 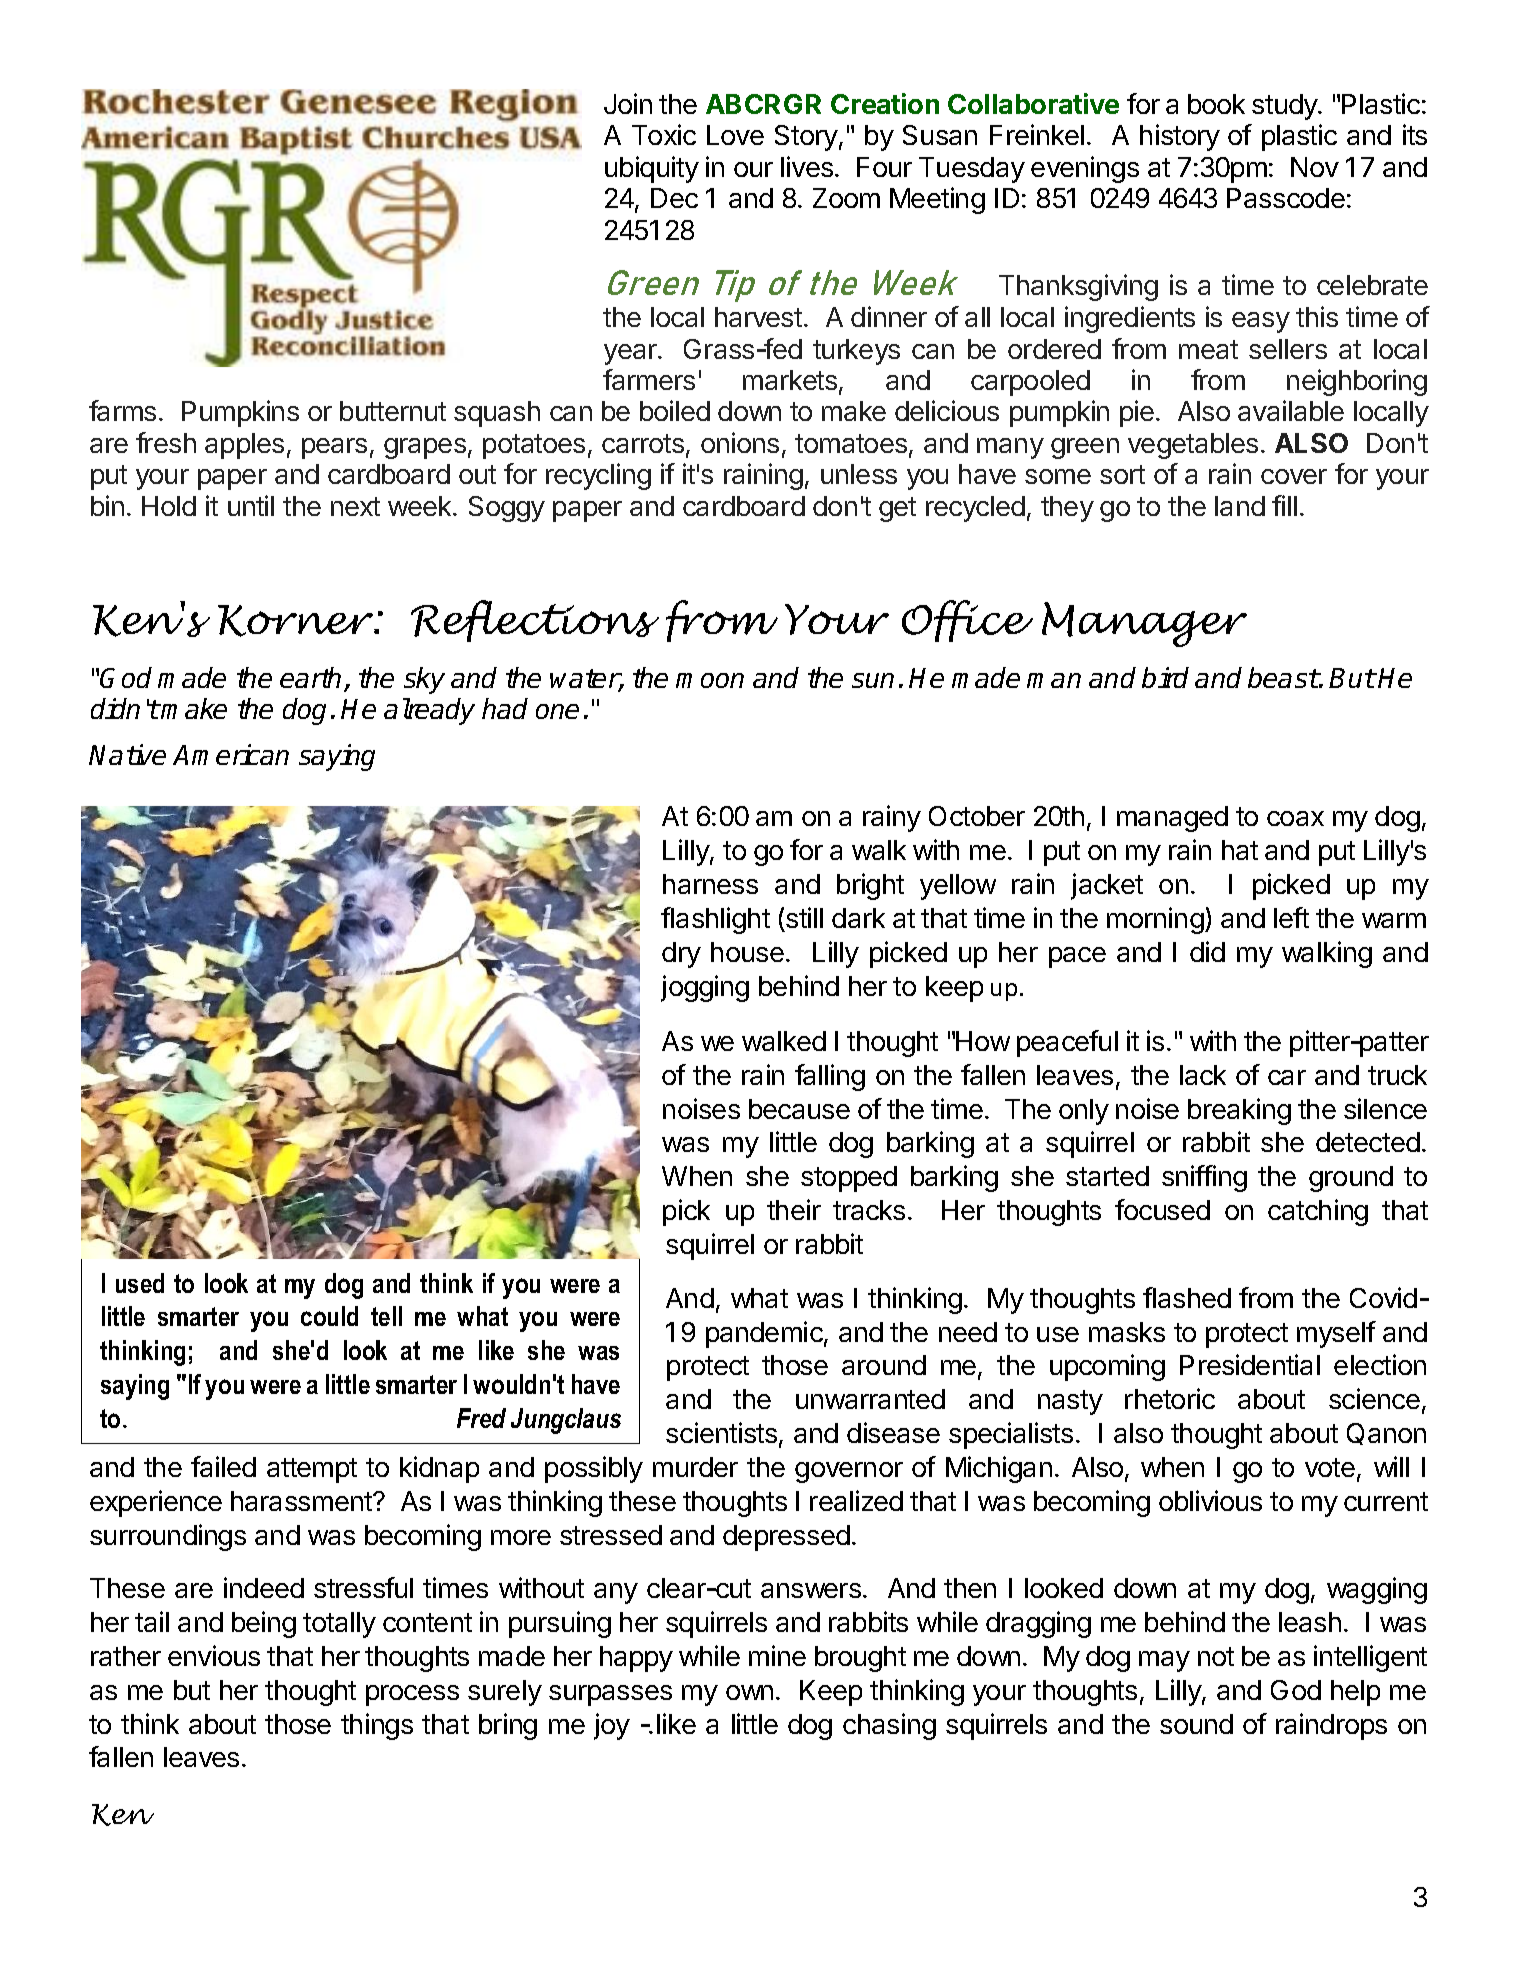 What do you see at coordinates (735, 135) in the image?
I see `Love` at bounding box center [735, 135].
